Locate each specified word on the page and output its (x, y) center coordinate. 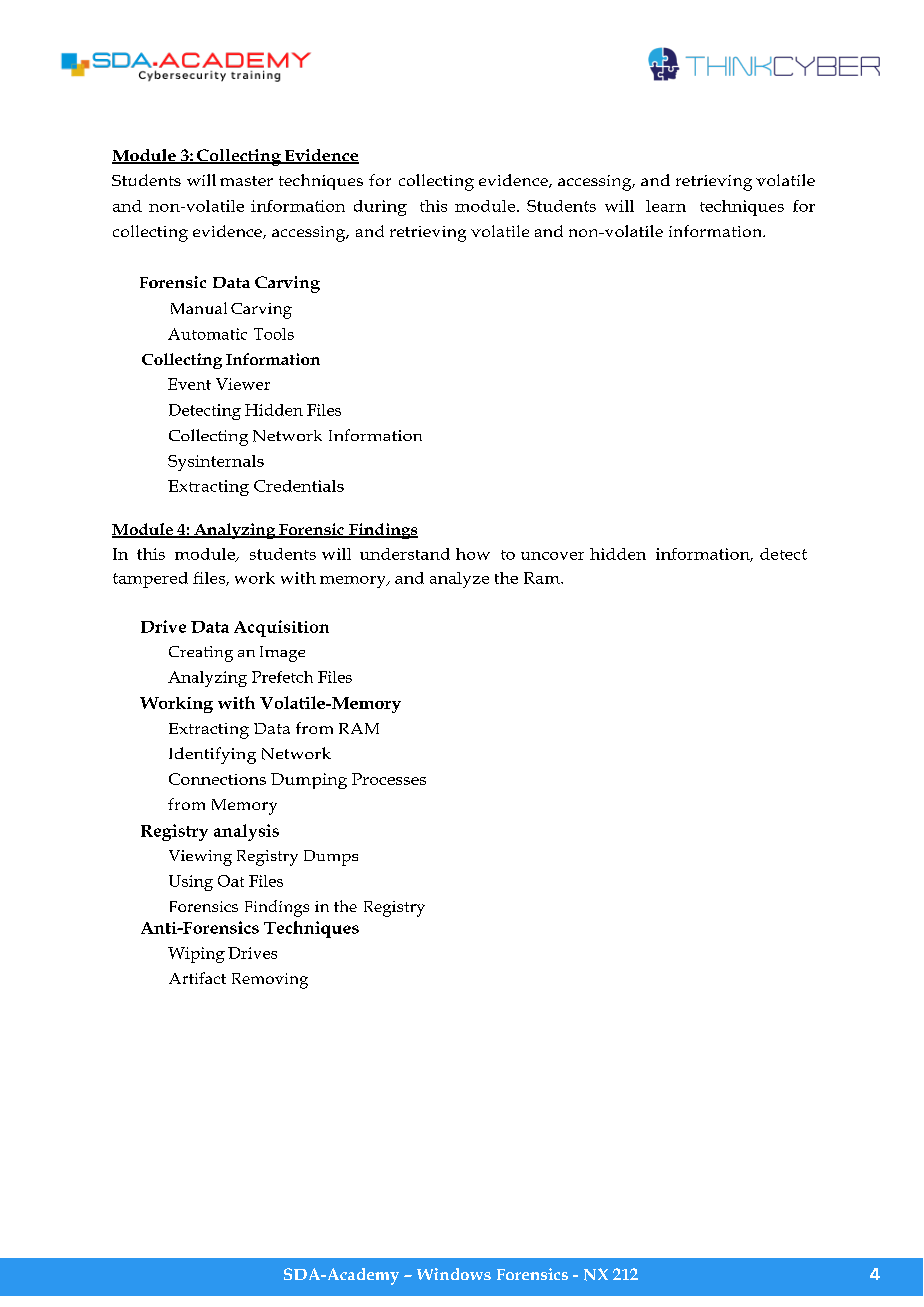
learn (666, 206)
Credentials (299, 486)
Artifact (197, 978)
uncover (552, 556)
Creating (201, 654)
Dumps (331, 858)
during (380, 208)
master (246, 181)
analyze (459, 580)
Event (189, 384)
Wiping (196, 955)
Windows (454, 1274)
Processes (389, 779)
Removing (270, 981)
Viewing (200, 858)
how (473, 554)
